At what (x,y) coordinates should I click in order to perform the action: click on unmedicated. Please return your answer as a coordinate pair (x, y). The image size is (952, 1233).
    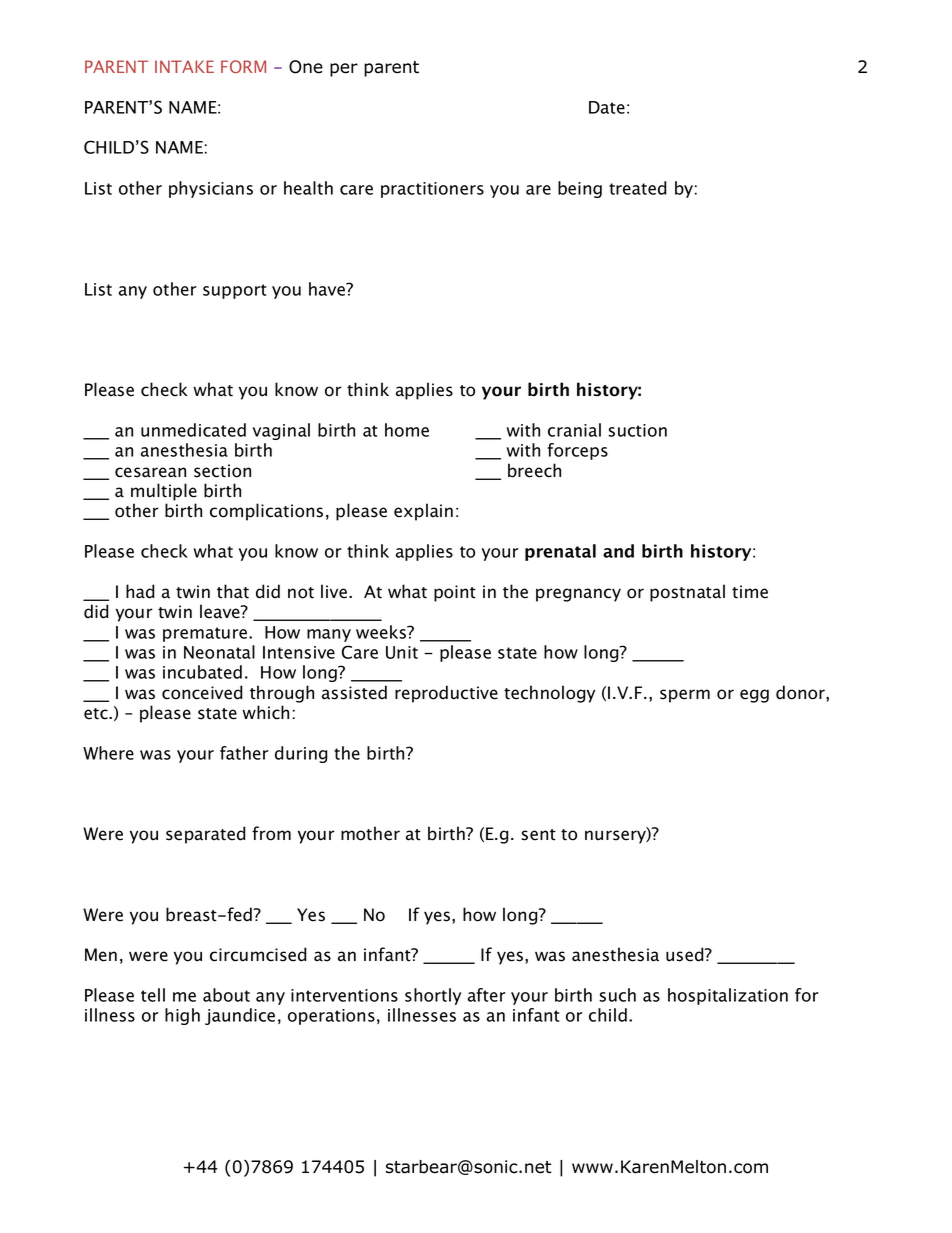
    Looking at the image, I should click on (193, 430).
